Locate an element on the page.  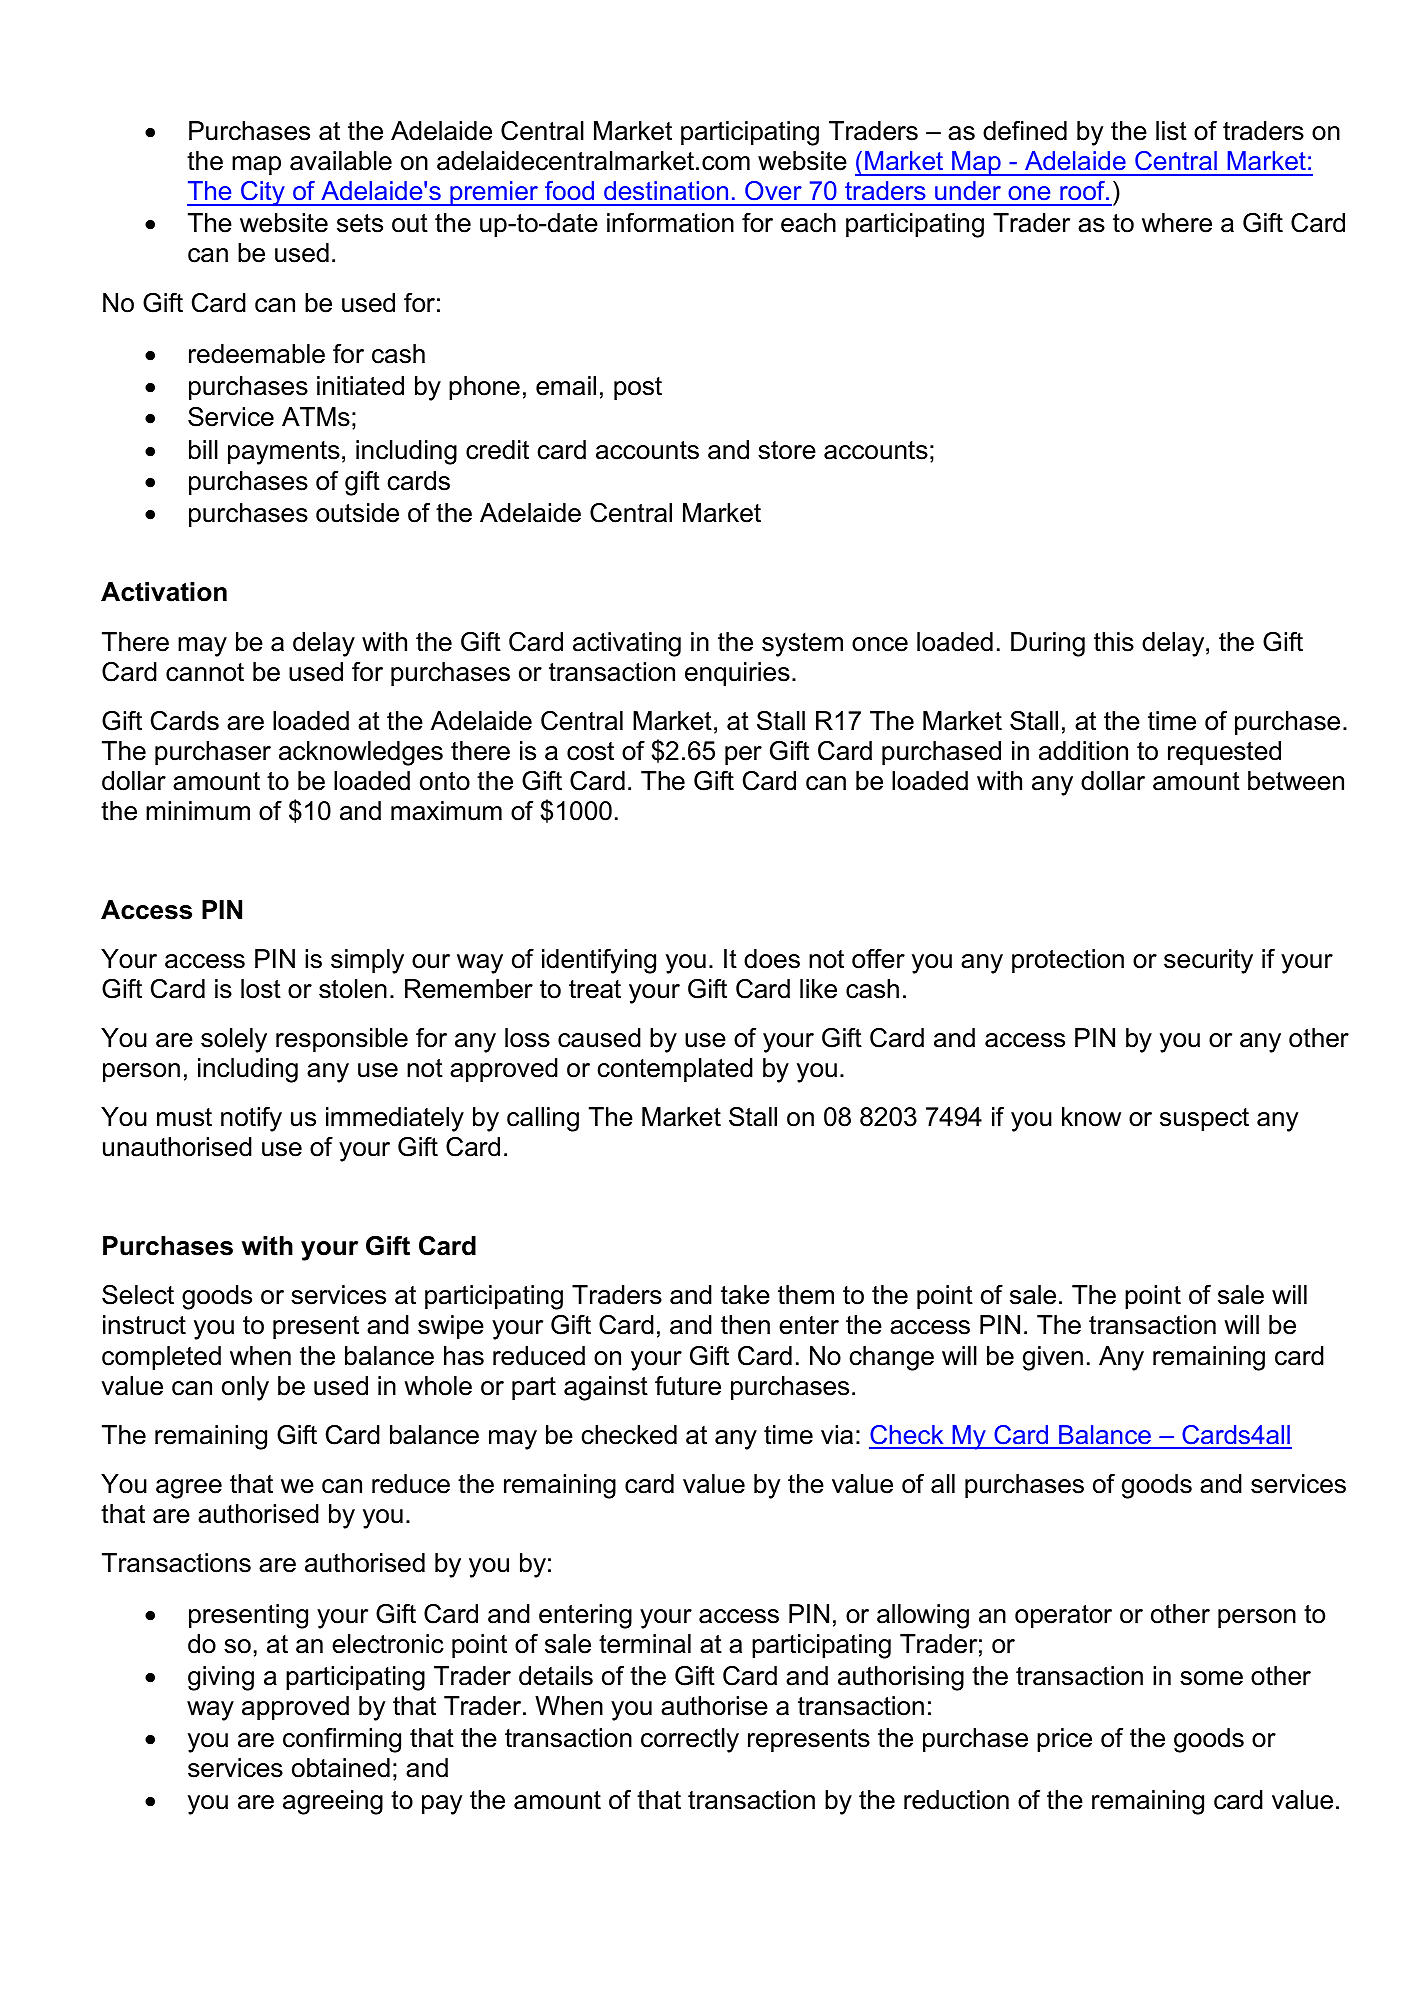
City is located at coordinates (263, 193).
